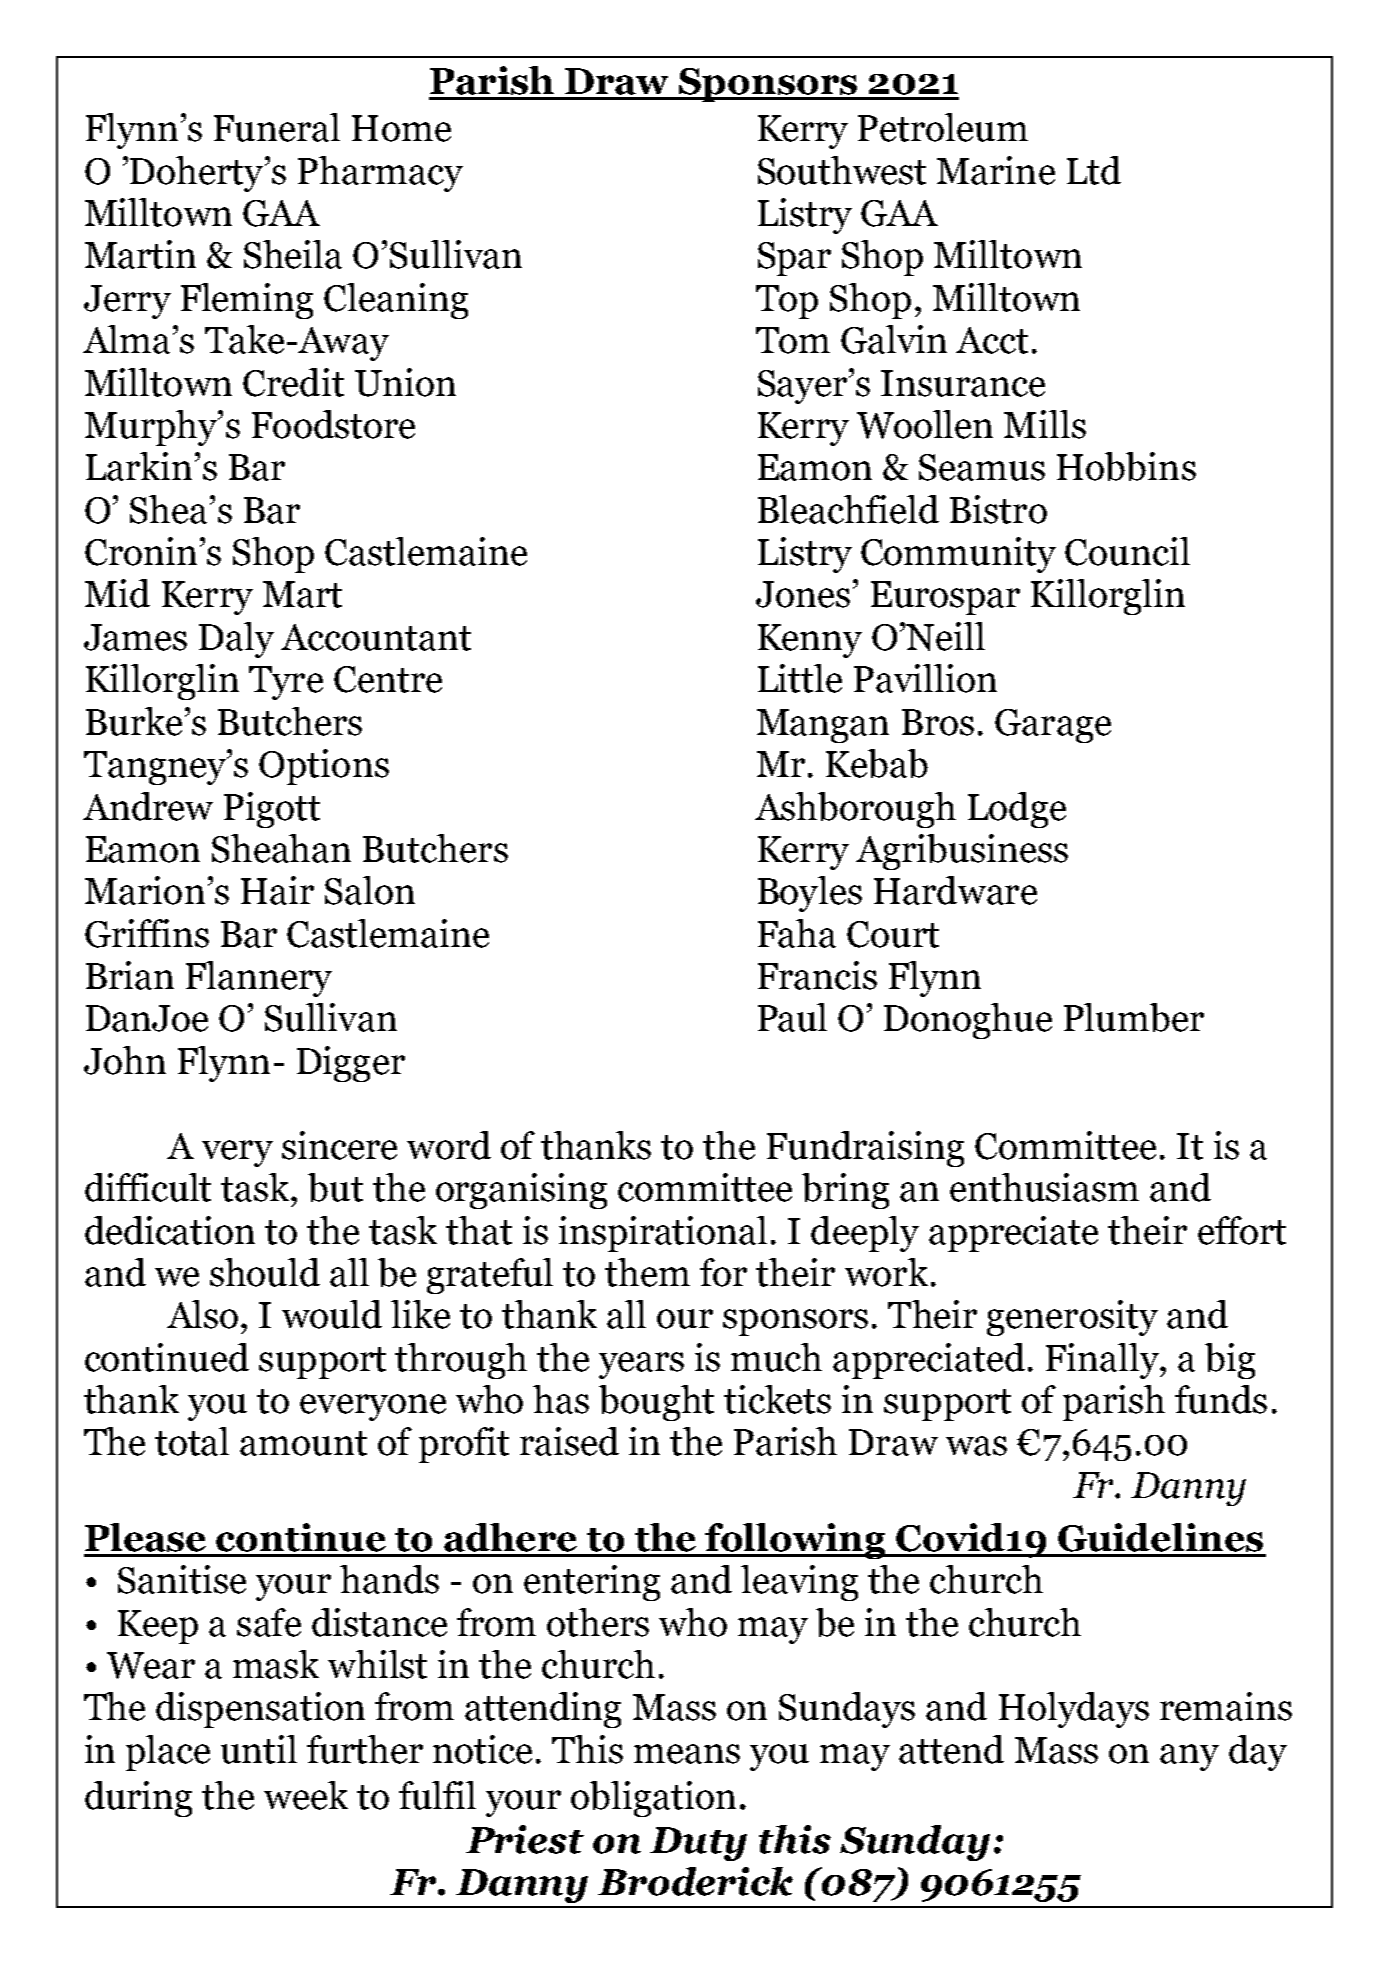 The width and height of the image is (1388, 1963). I want to click on Funeral, so click(277, 127).
